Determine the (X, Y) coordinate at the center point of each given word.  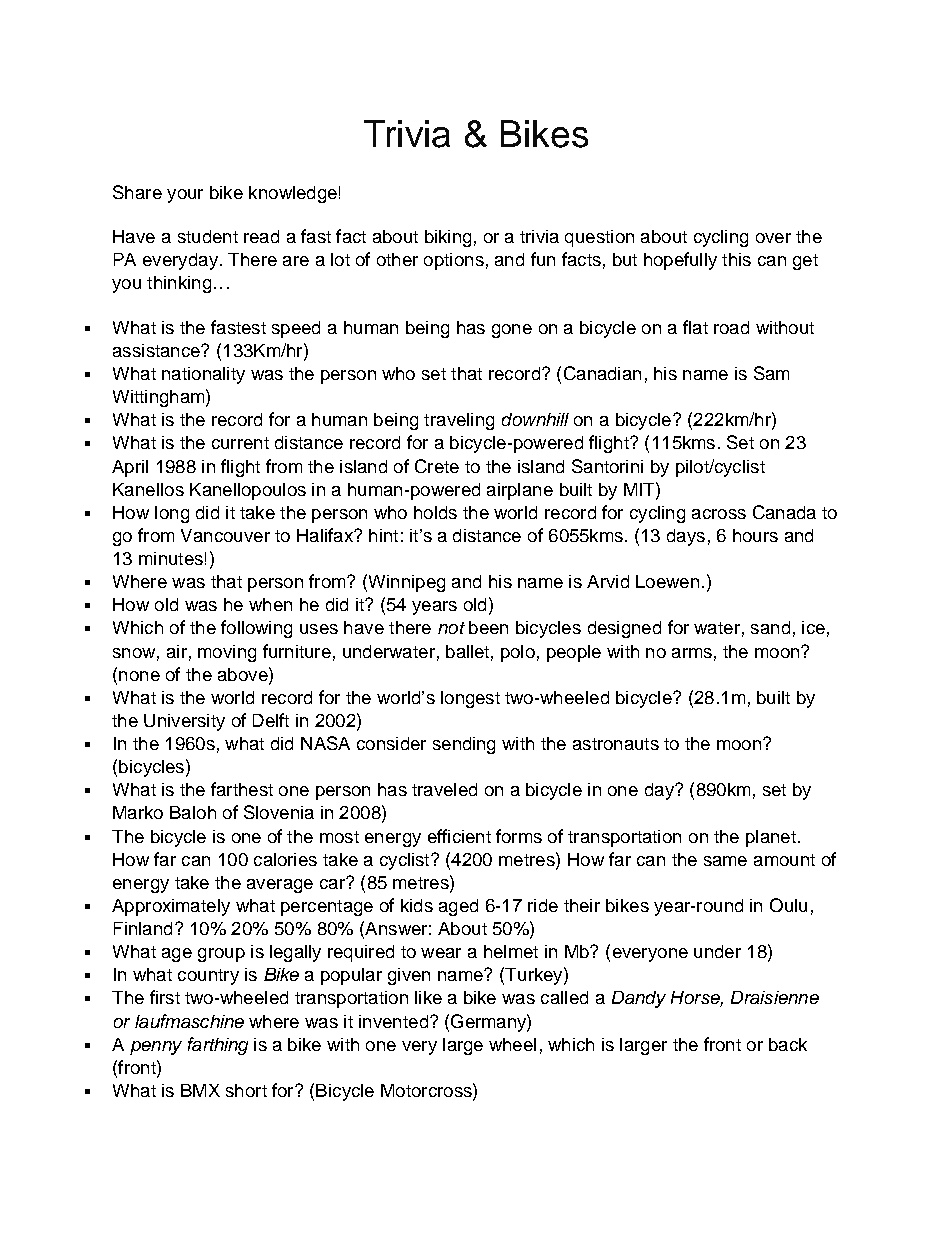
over (773, 238)
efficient (459, 836)
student (208, 236)
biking (448, 238)
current (240, 443)
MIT (640, 489)
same (725, 861)
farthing (218, 1046)
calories (285, 859)
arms (692, 653)
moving (227, 653)
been (488, 627)
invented (393, 1021)
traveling (459, 421)
